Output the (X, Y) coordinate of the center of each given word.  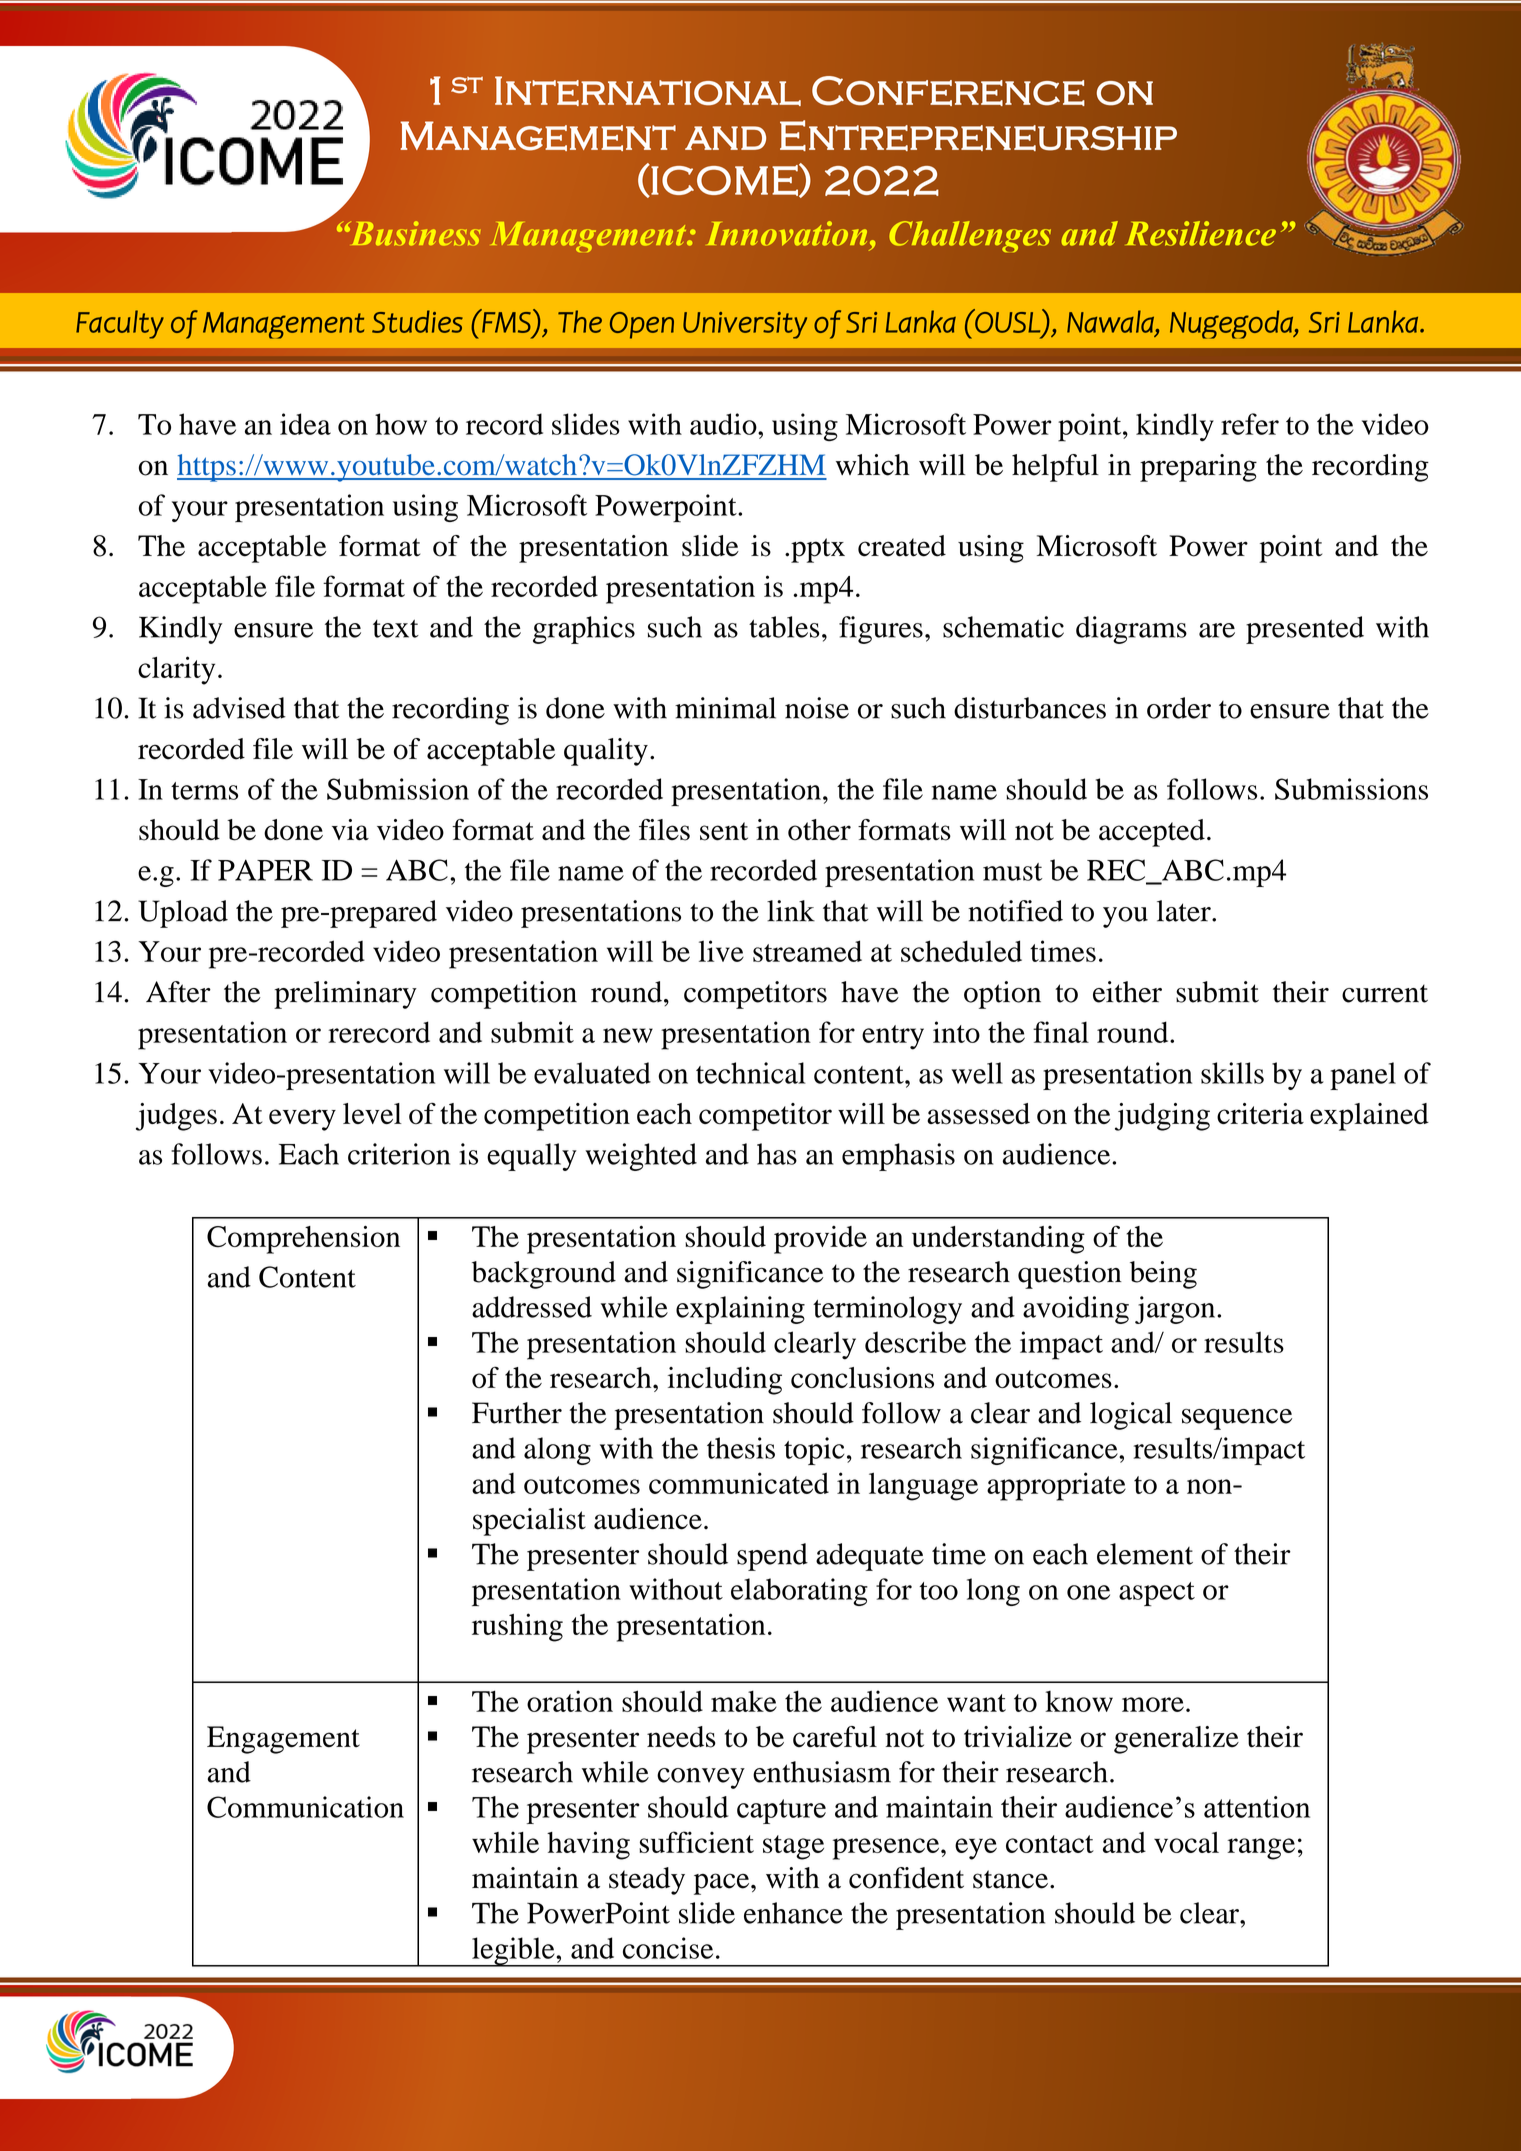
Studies (417, 321)
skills (1232, 1073)
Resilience (1200, 233)
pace (723, 1884)
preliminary (345, 995)
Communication (305, 1807)
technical (751, 1073)
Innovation (787, 233)
